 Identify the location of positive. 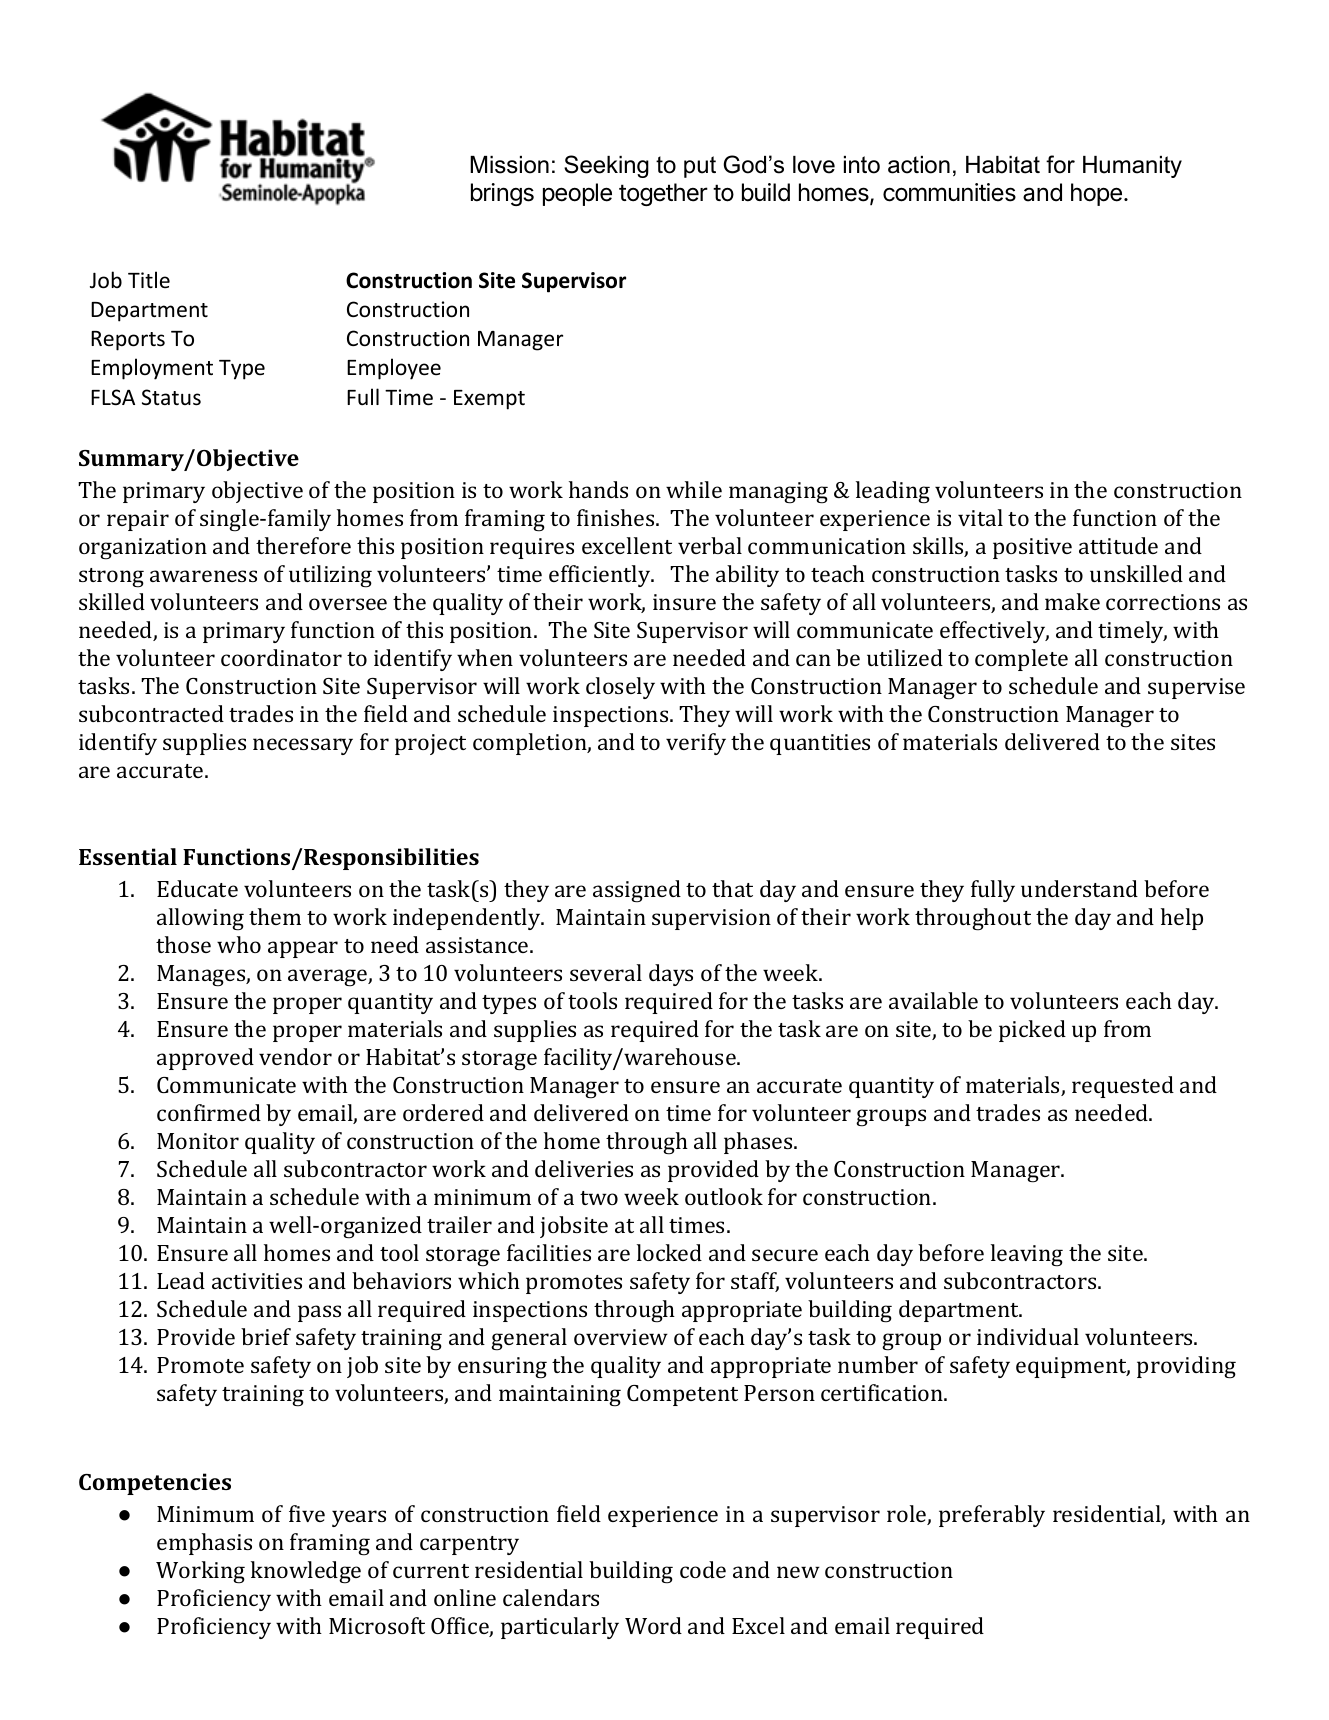
(1032, 548).
